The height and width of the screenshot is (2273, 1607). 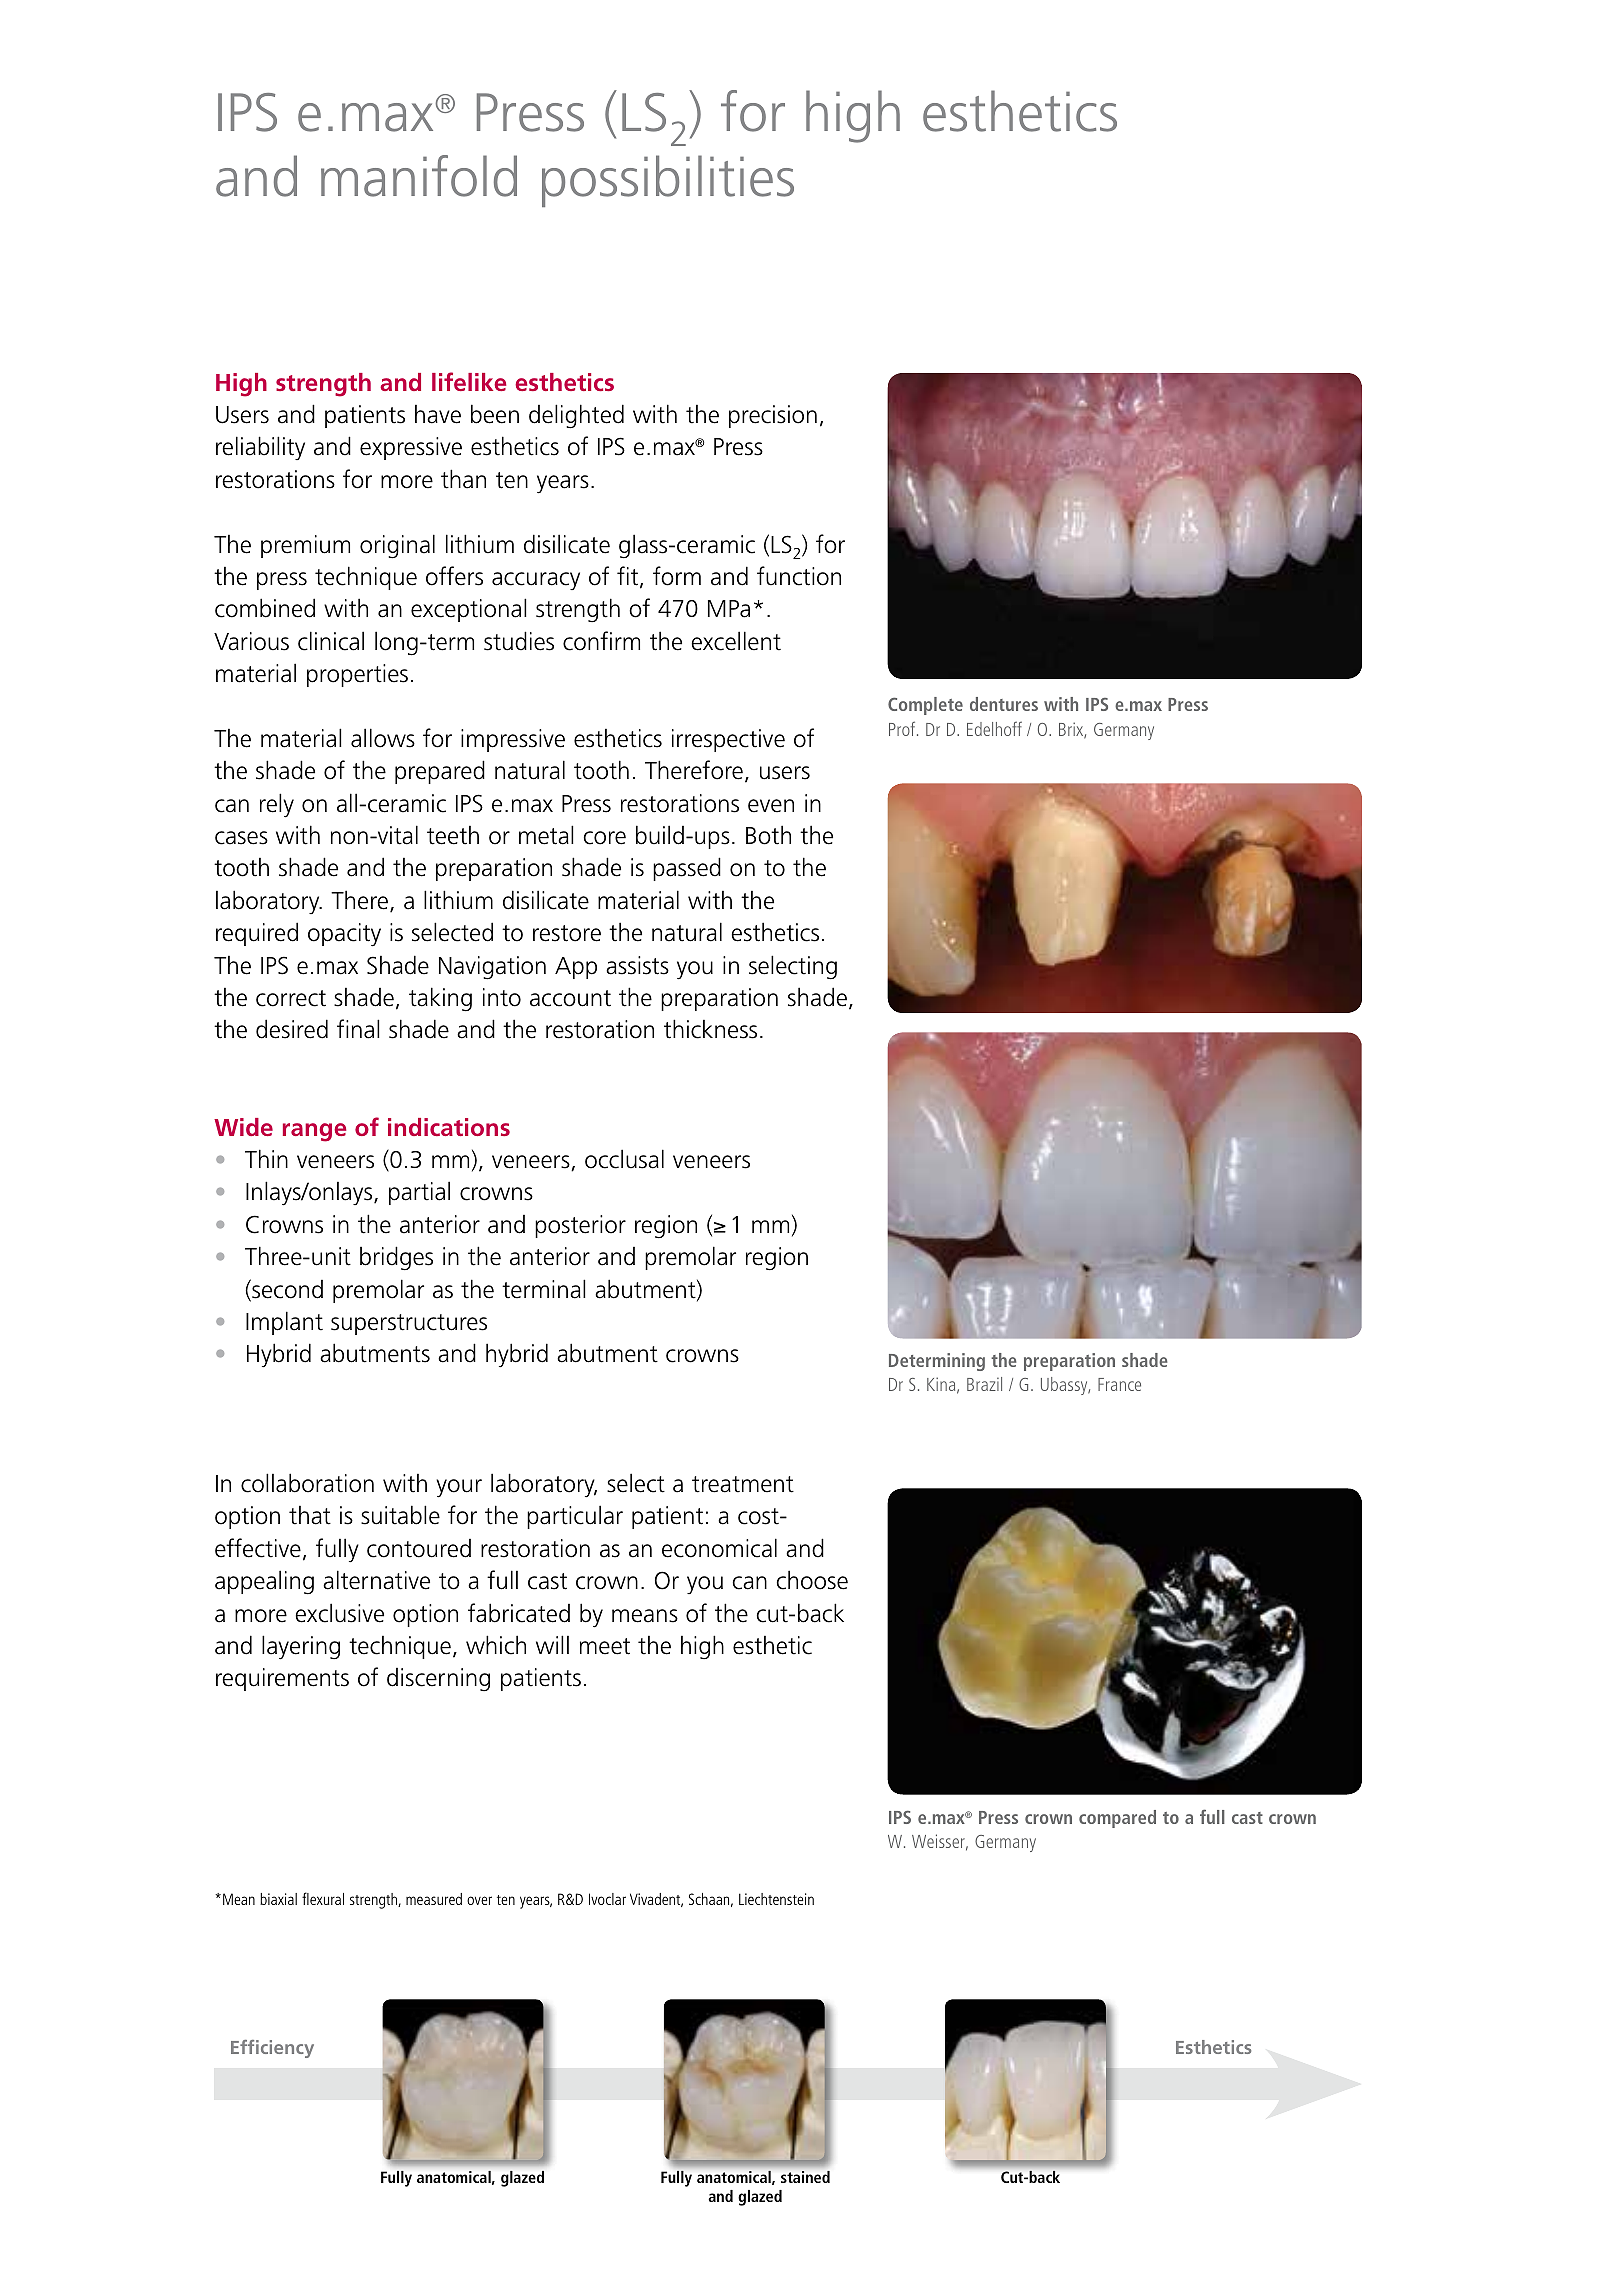 I want to click on Efficiency, so click(x=272, y=2049).
